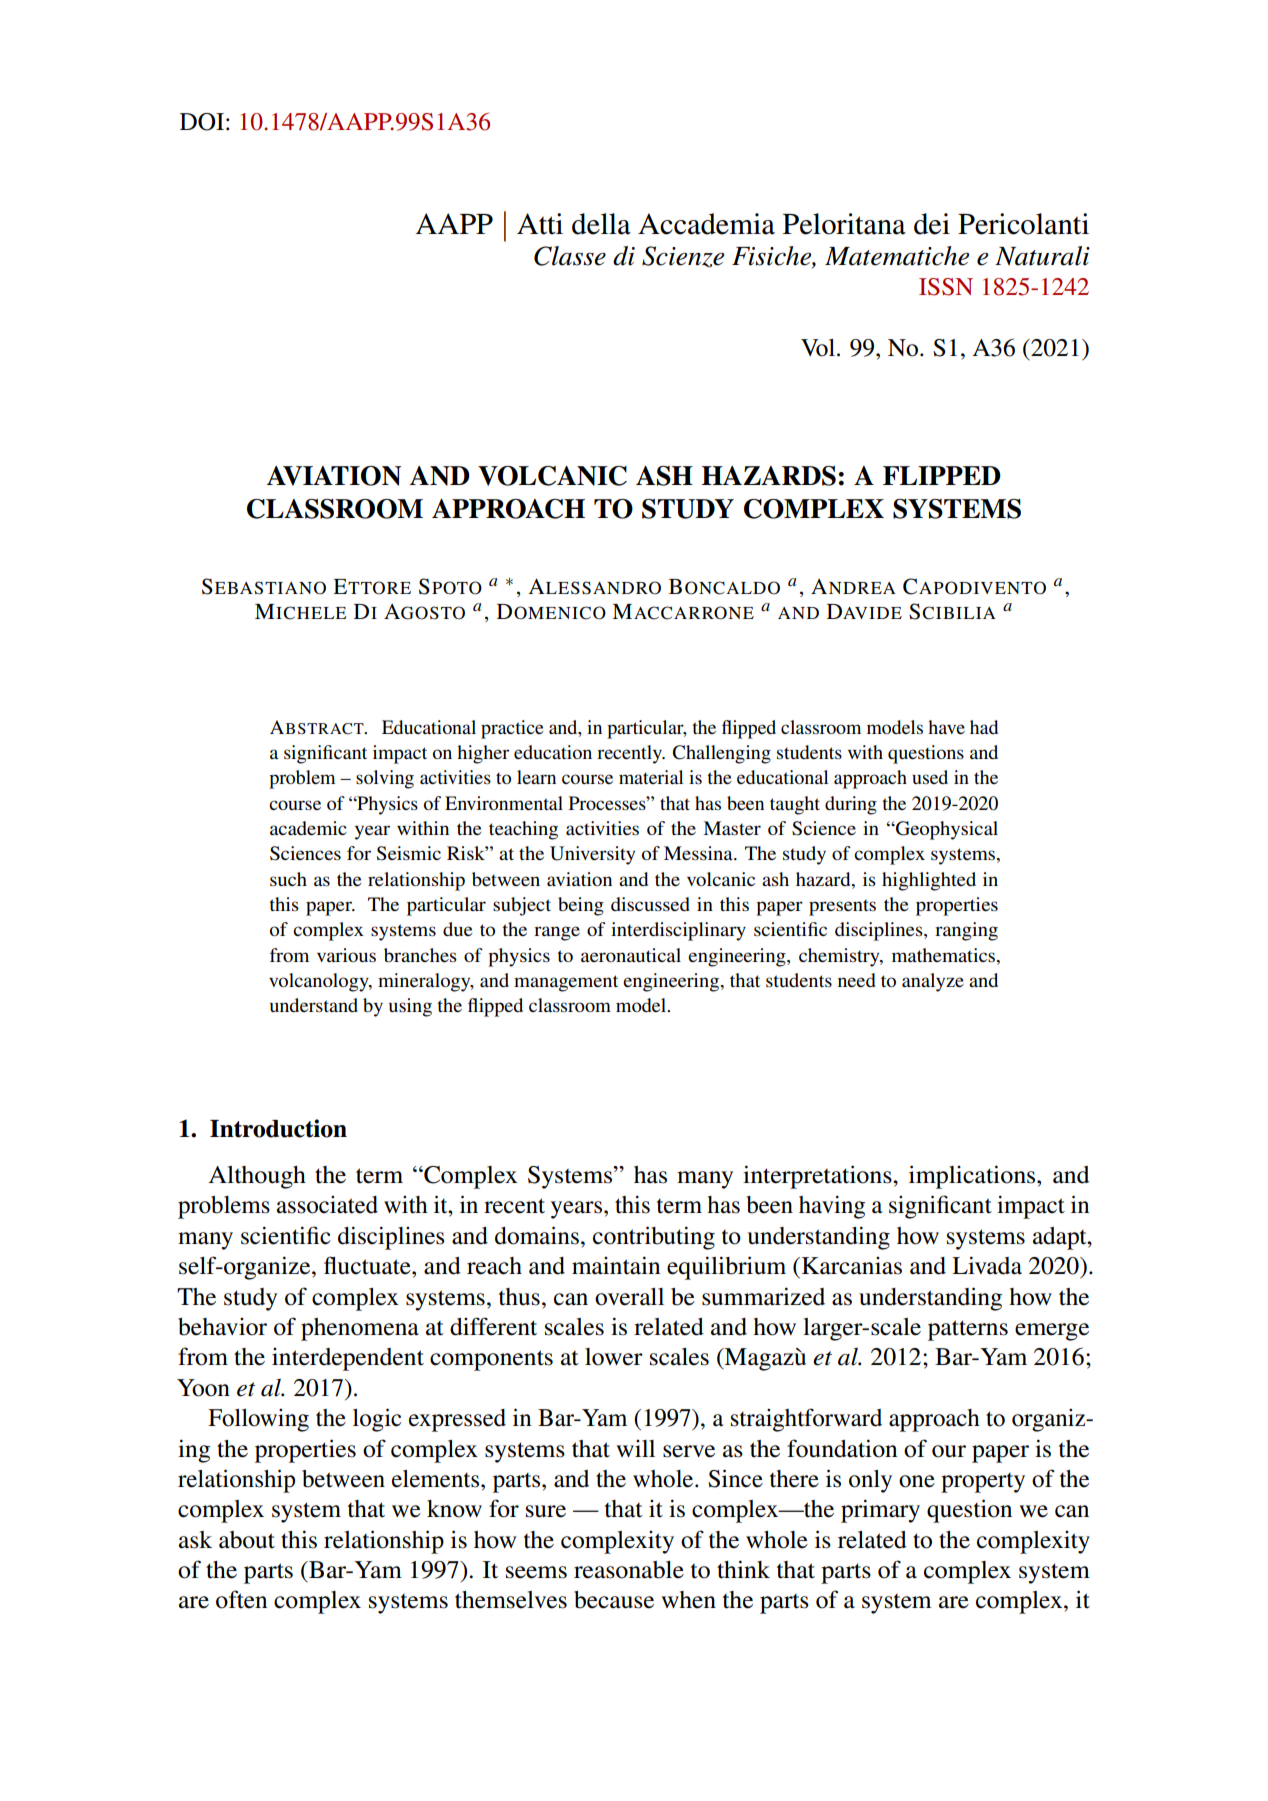  I want to click on reasonable, so click(629, 1570).
